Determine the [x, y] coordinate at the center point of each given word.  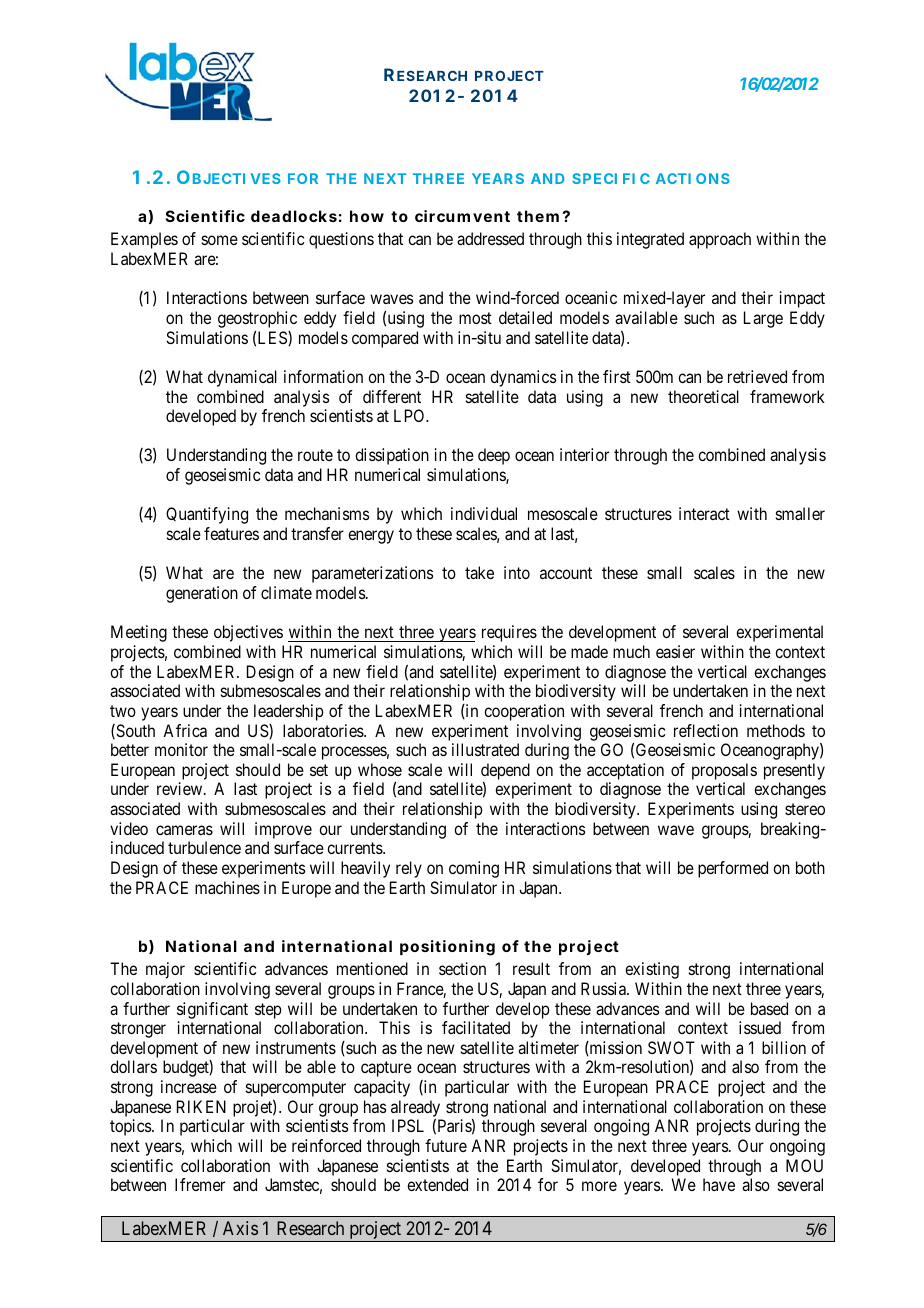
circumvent [462, 216]
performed [733, 869]
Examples [144, 240]
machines [227, 887]
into [517, 572]
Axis [240, 1228]
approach [720, 240]
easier [675, 651]
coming [474, 869]
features [231, 533]
